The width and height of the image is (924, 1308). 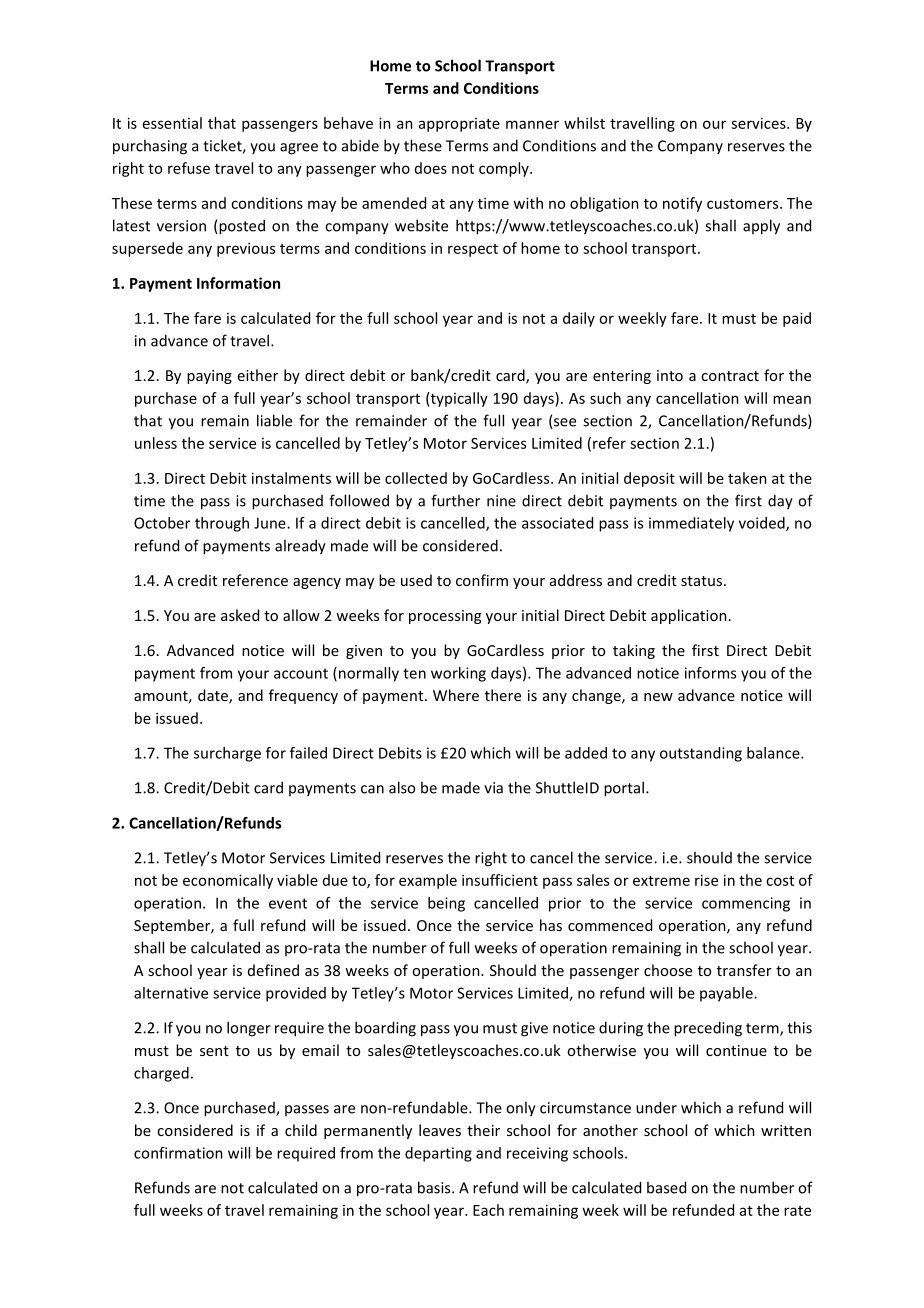 I want to click on commencing, so click(x=746, y=904).
